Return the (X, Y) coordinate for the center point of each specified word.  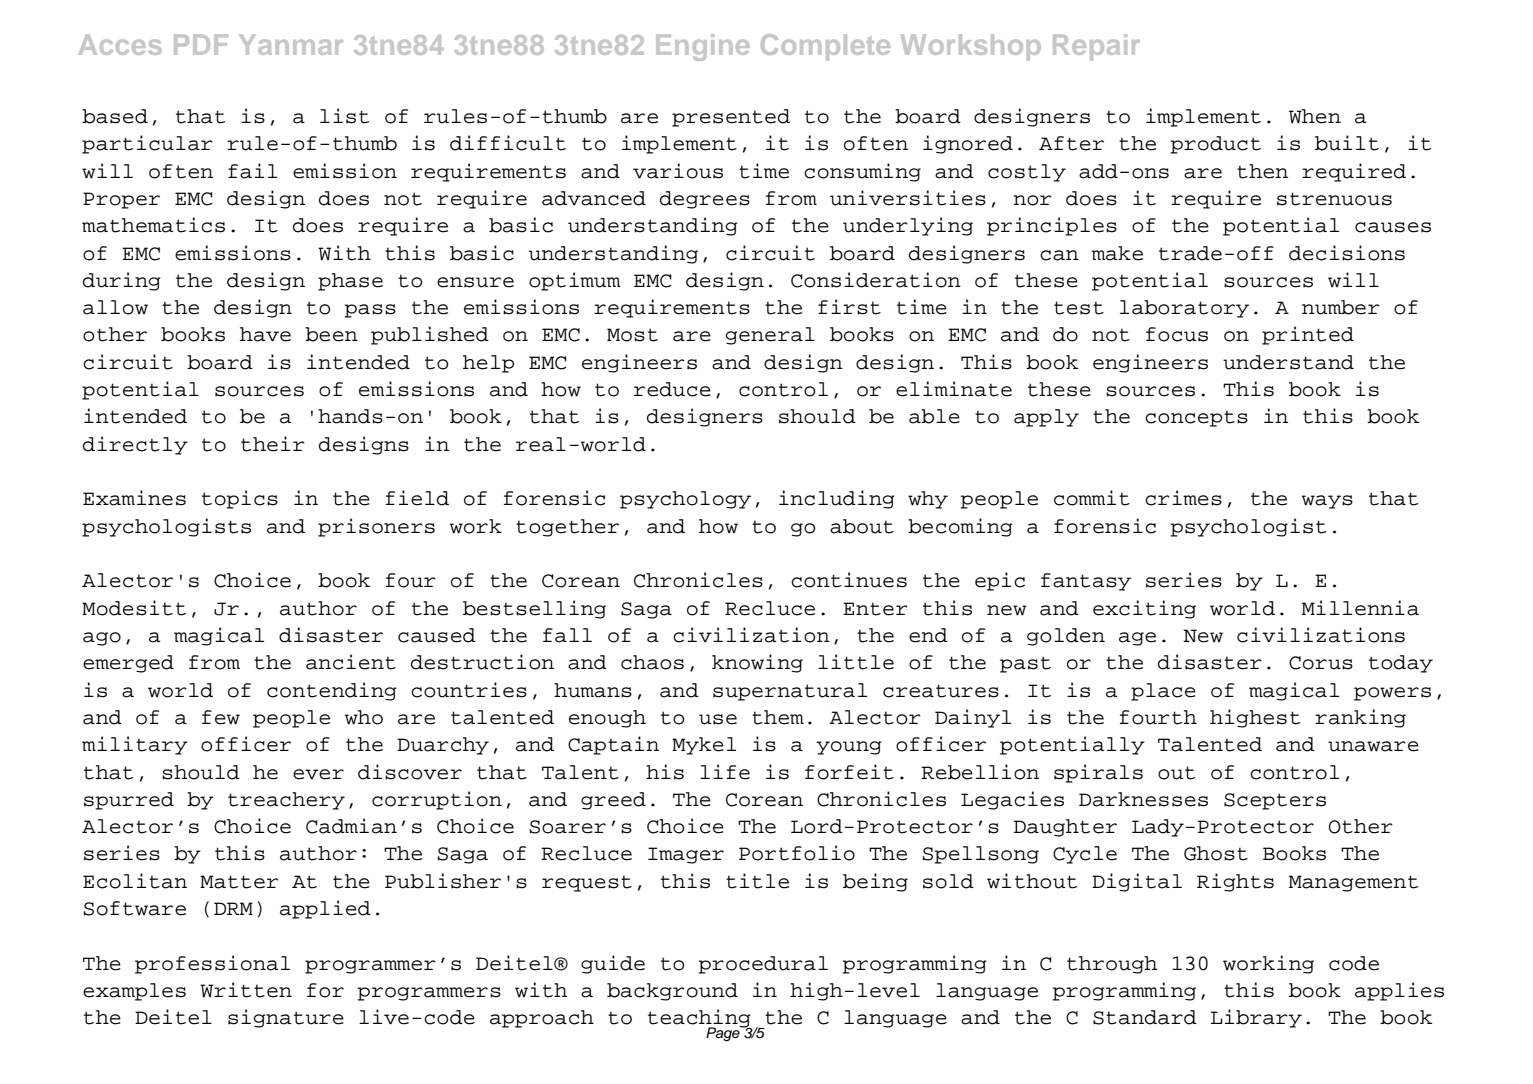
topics (240, 499)
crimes (1183, 498)
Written (246, 990)
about (862, 526)
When (1315, 116)
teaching (700, 1019)
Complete (825, 47)
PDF (201, 44)
